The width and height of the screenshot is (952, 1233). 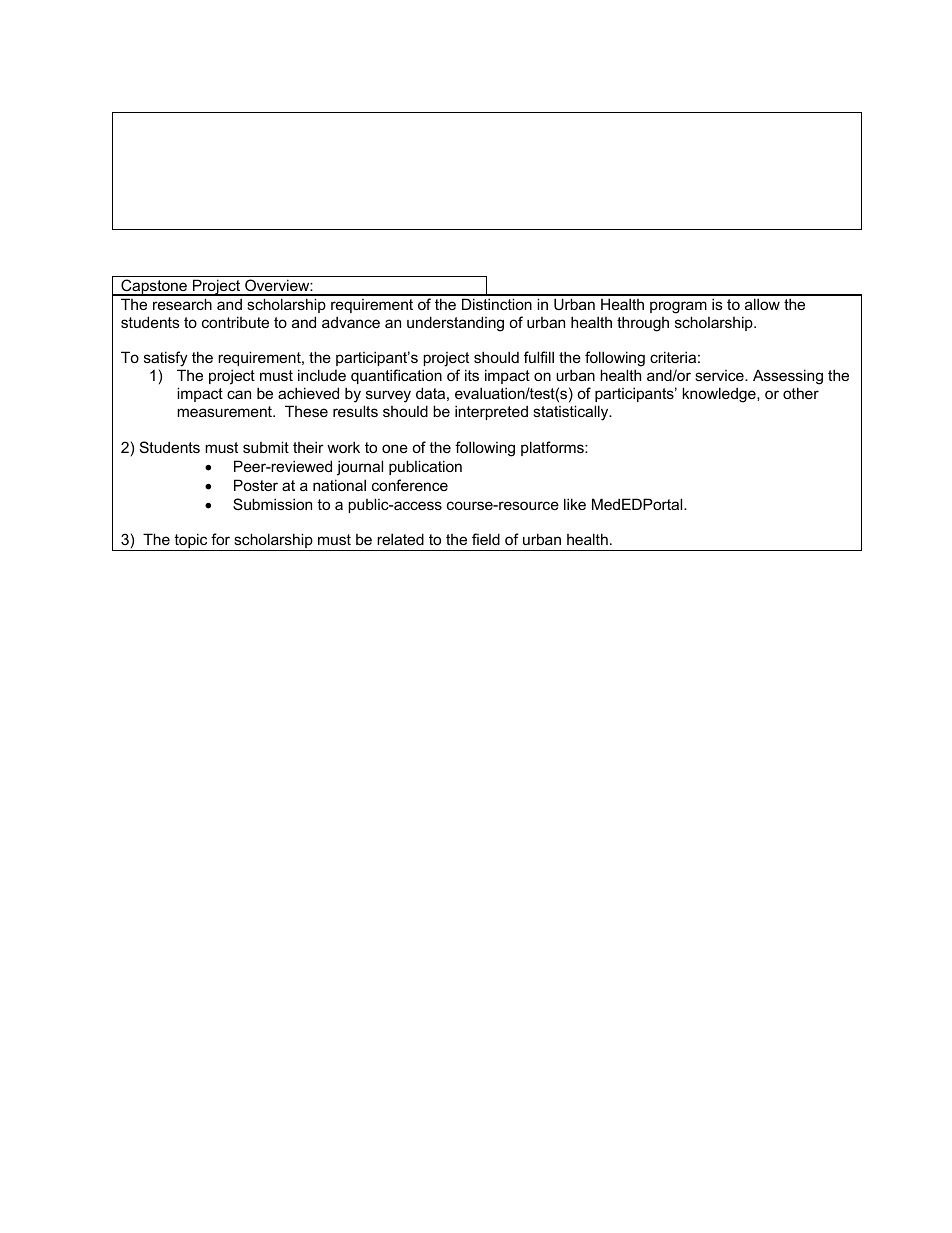 What do you see at coordinates (491, 412) in the screenshot?
I see `interpreted` at bounding box center [491, 412].
